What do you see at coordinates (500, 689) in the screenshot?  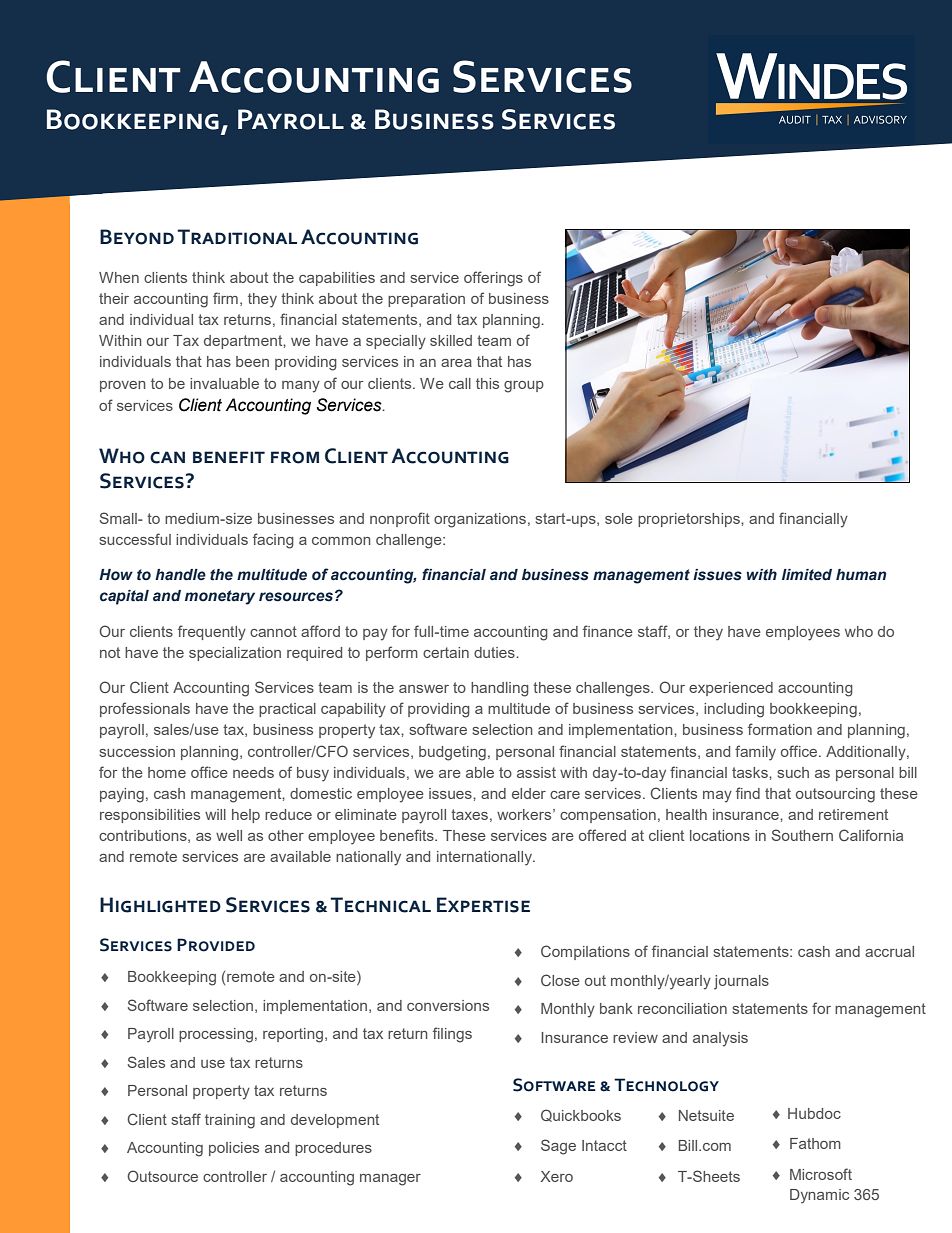 I see `handling` at bounding box center [500, 689].
